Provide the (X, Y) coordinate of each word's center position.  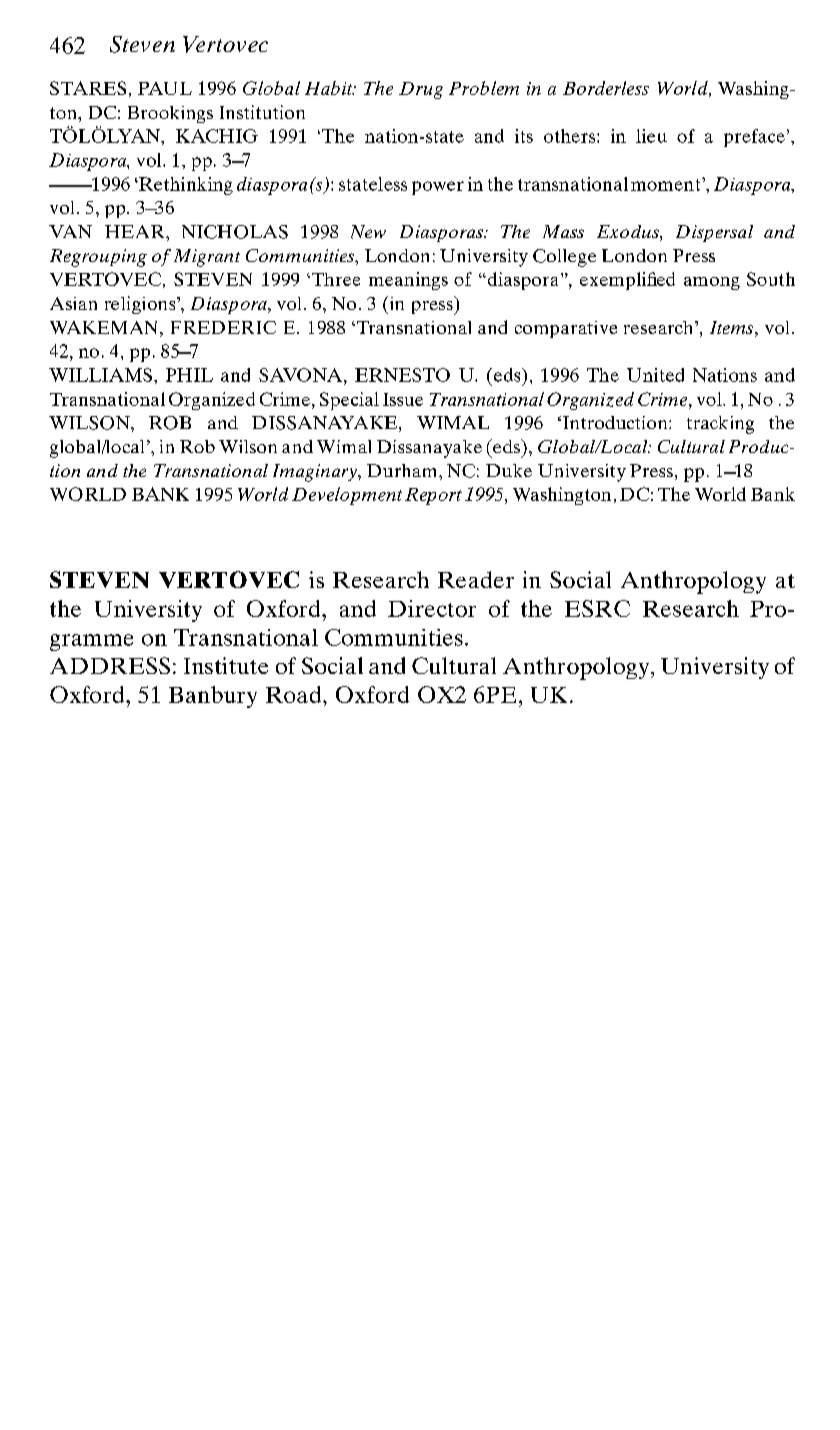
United (655, 375)
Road (295, 694)
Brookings (170, 114)
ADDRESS (110, 665)
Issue (403, 399)
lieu (651, 136)
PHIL (189, 375)
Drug (421, 90)
